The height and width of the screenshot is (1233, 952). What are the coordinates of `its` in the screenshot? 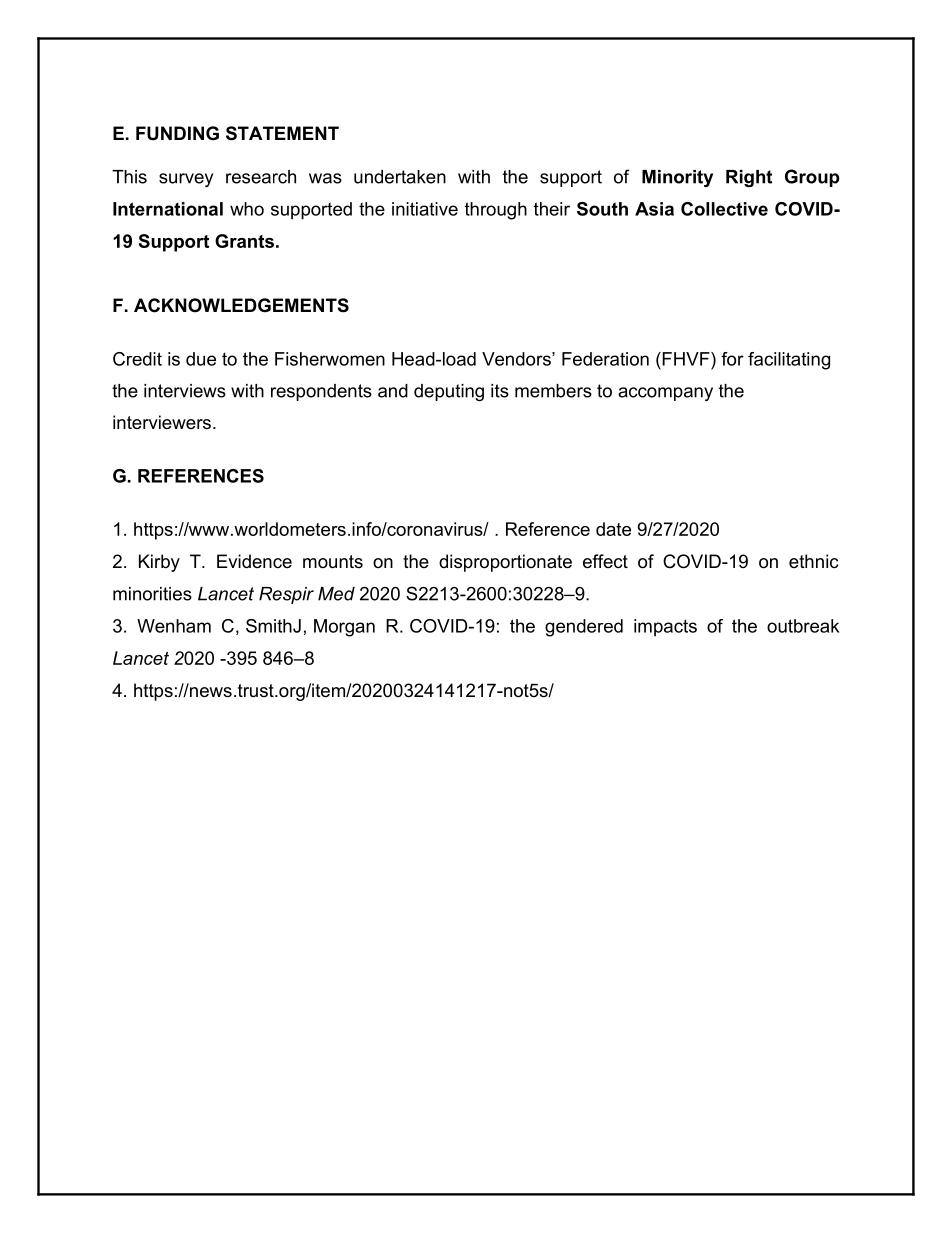 It's located at (500, 391).
